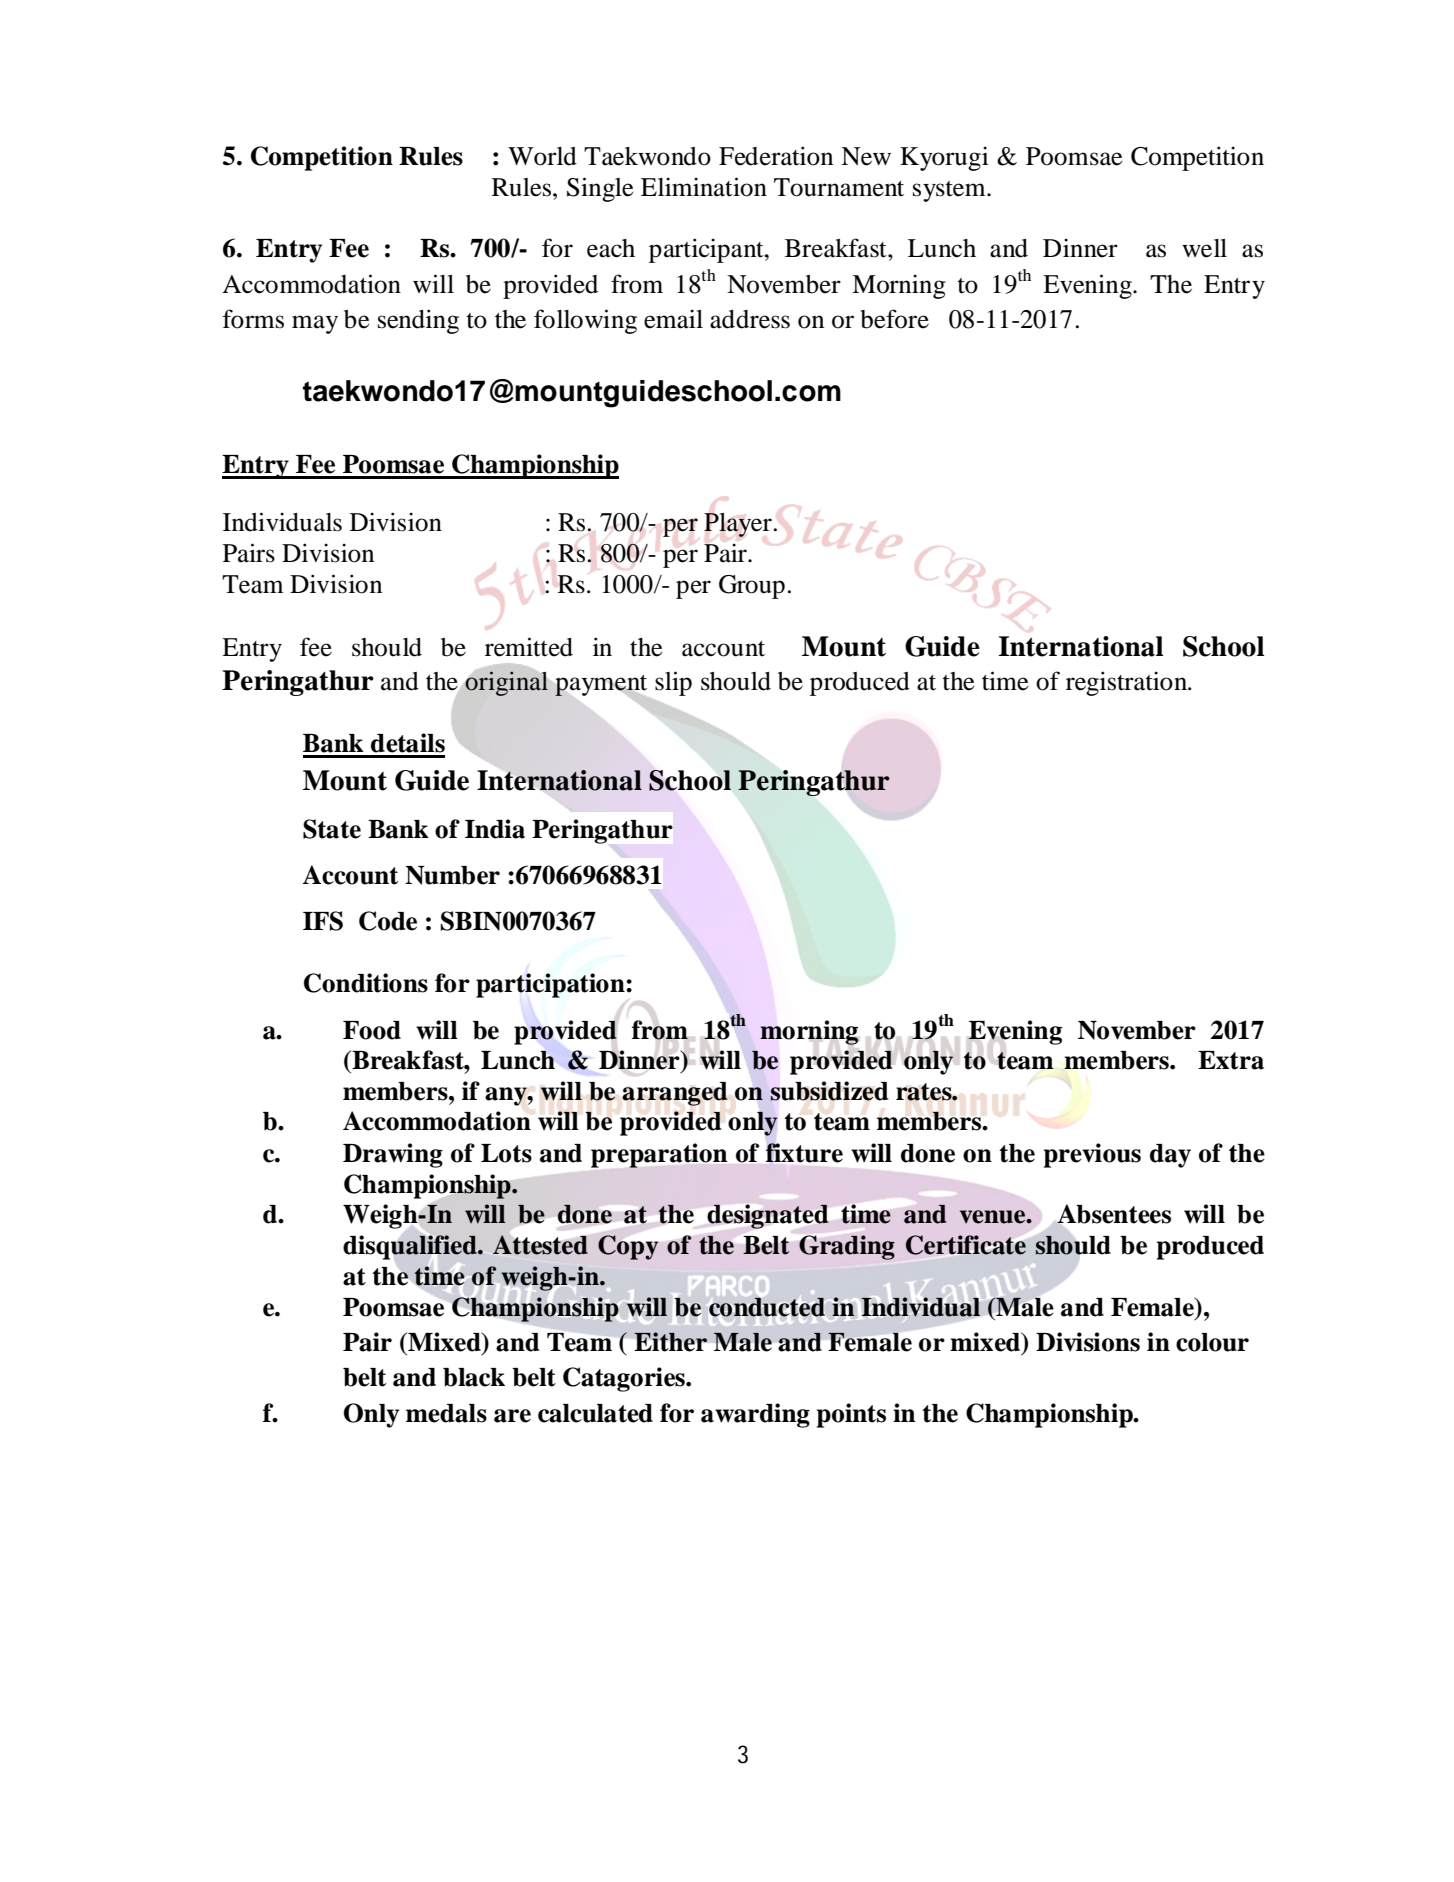  I want to click on Extra, so click(1231, 1060).
